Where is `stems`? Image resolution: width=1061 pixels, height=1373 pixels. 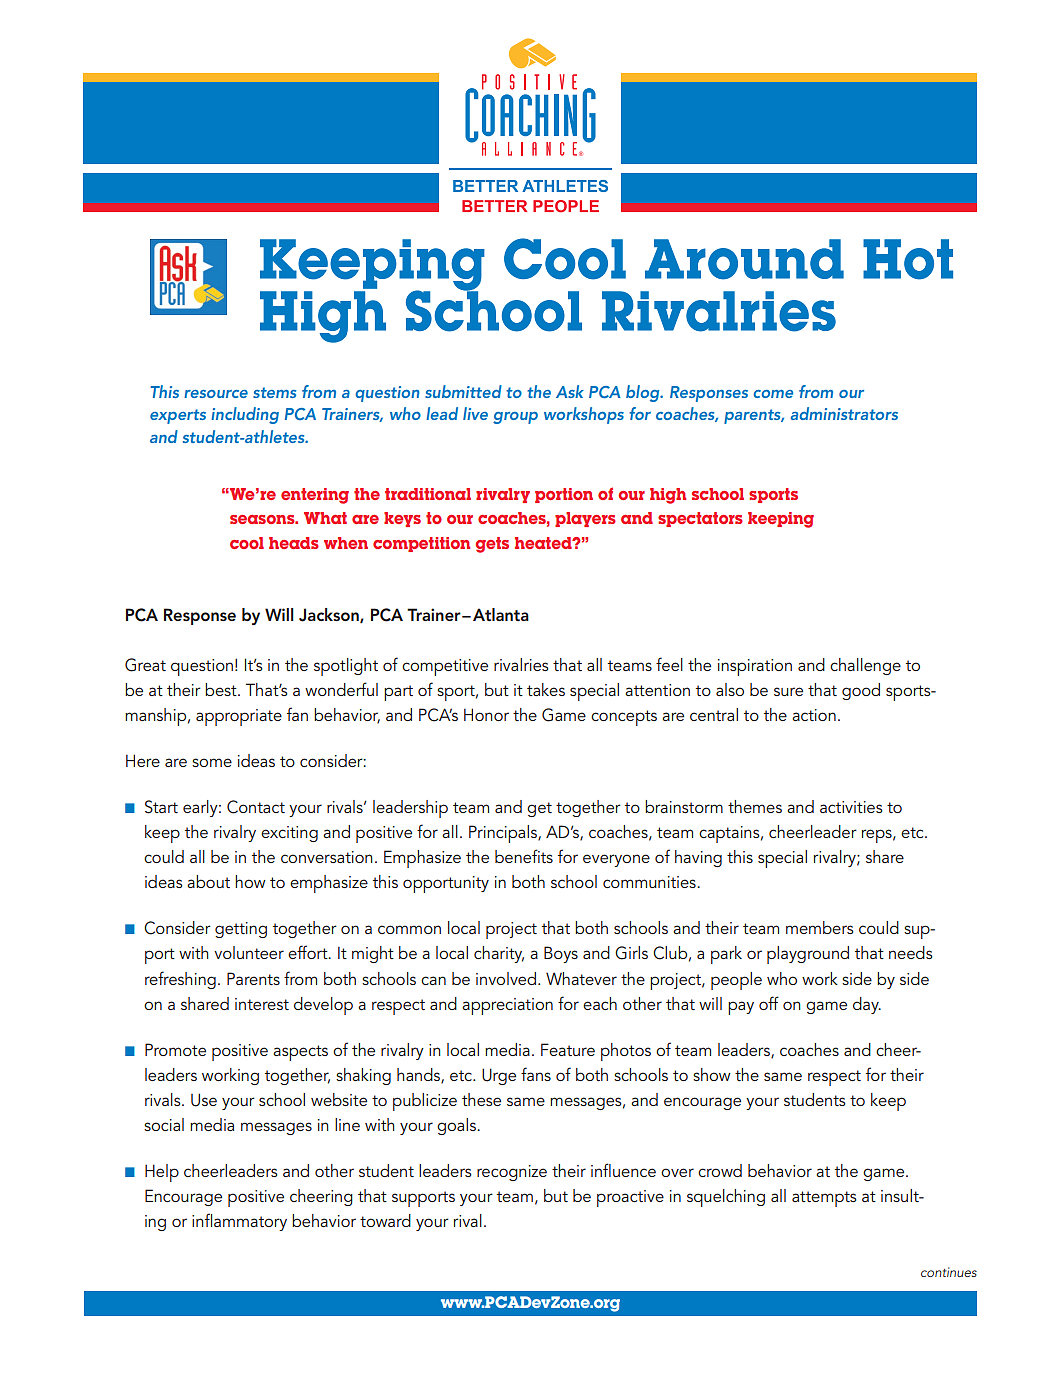
stems is located at coordinates (274, 392).
